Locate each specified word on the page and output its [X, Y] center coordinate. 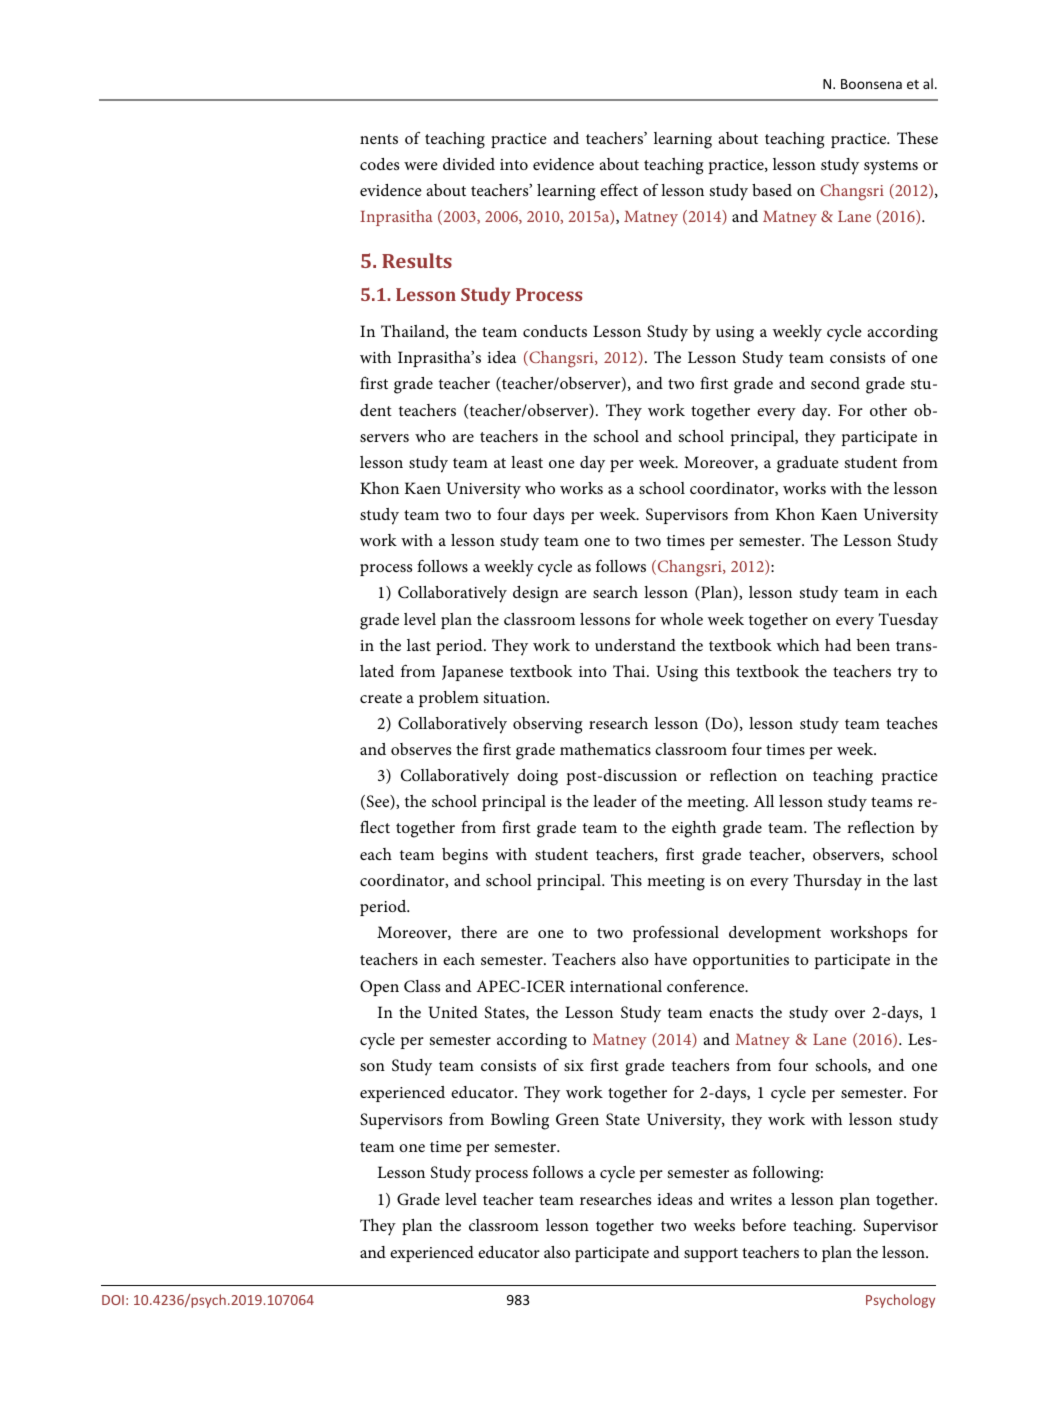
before [764, 1224]
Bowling [520, 1121]
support [711, 1255]
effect [619, 189]
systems [891, 167]
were [421, 166]
